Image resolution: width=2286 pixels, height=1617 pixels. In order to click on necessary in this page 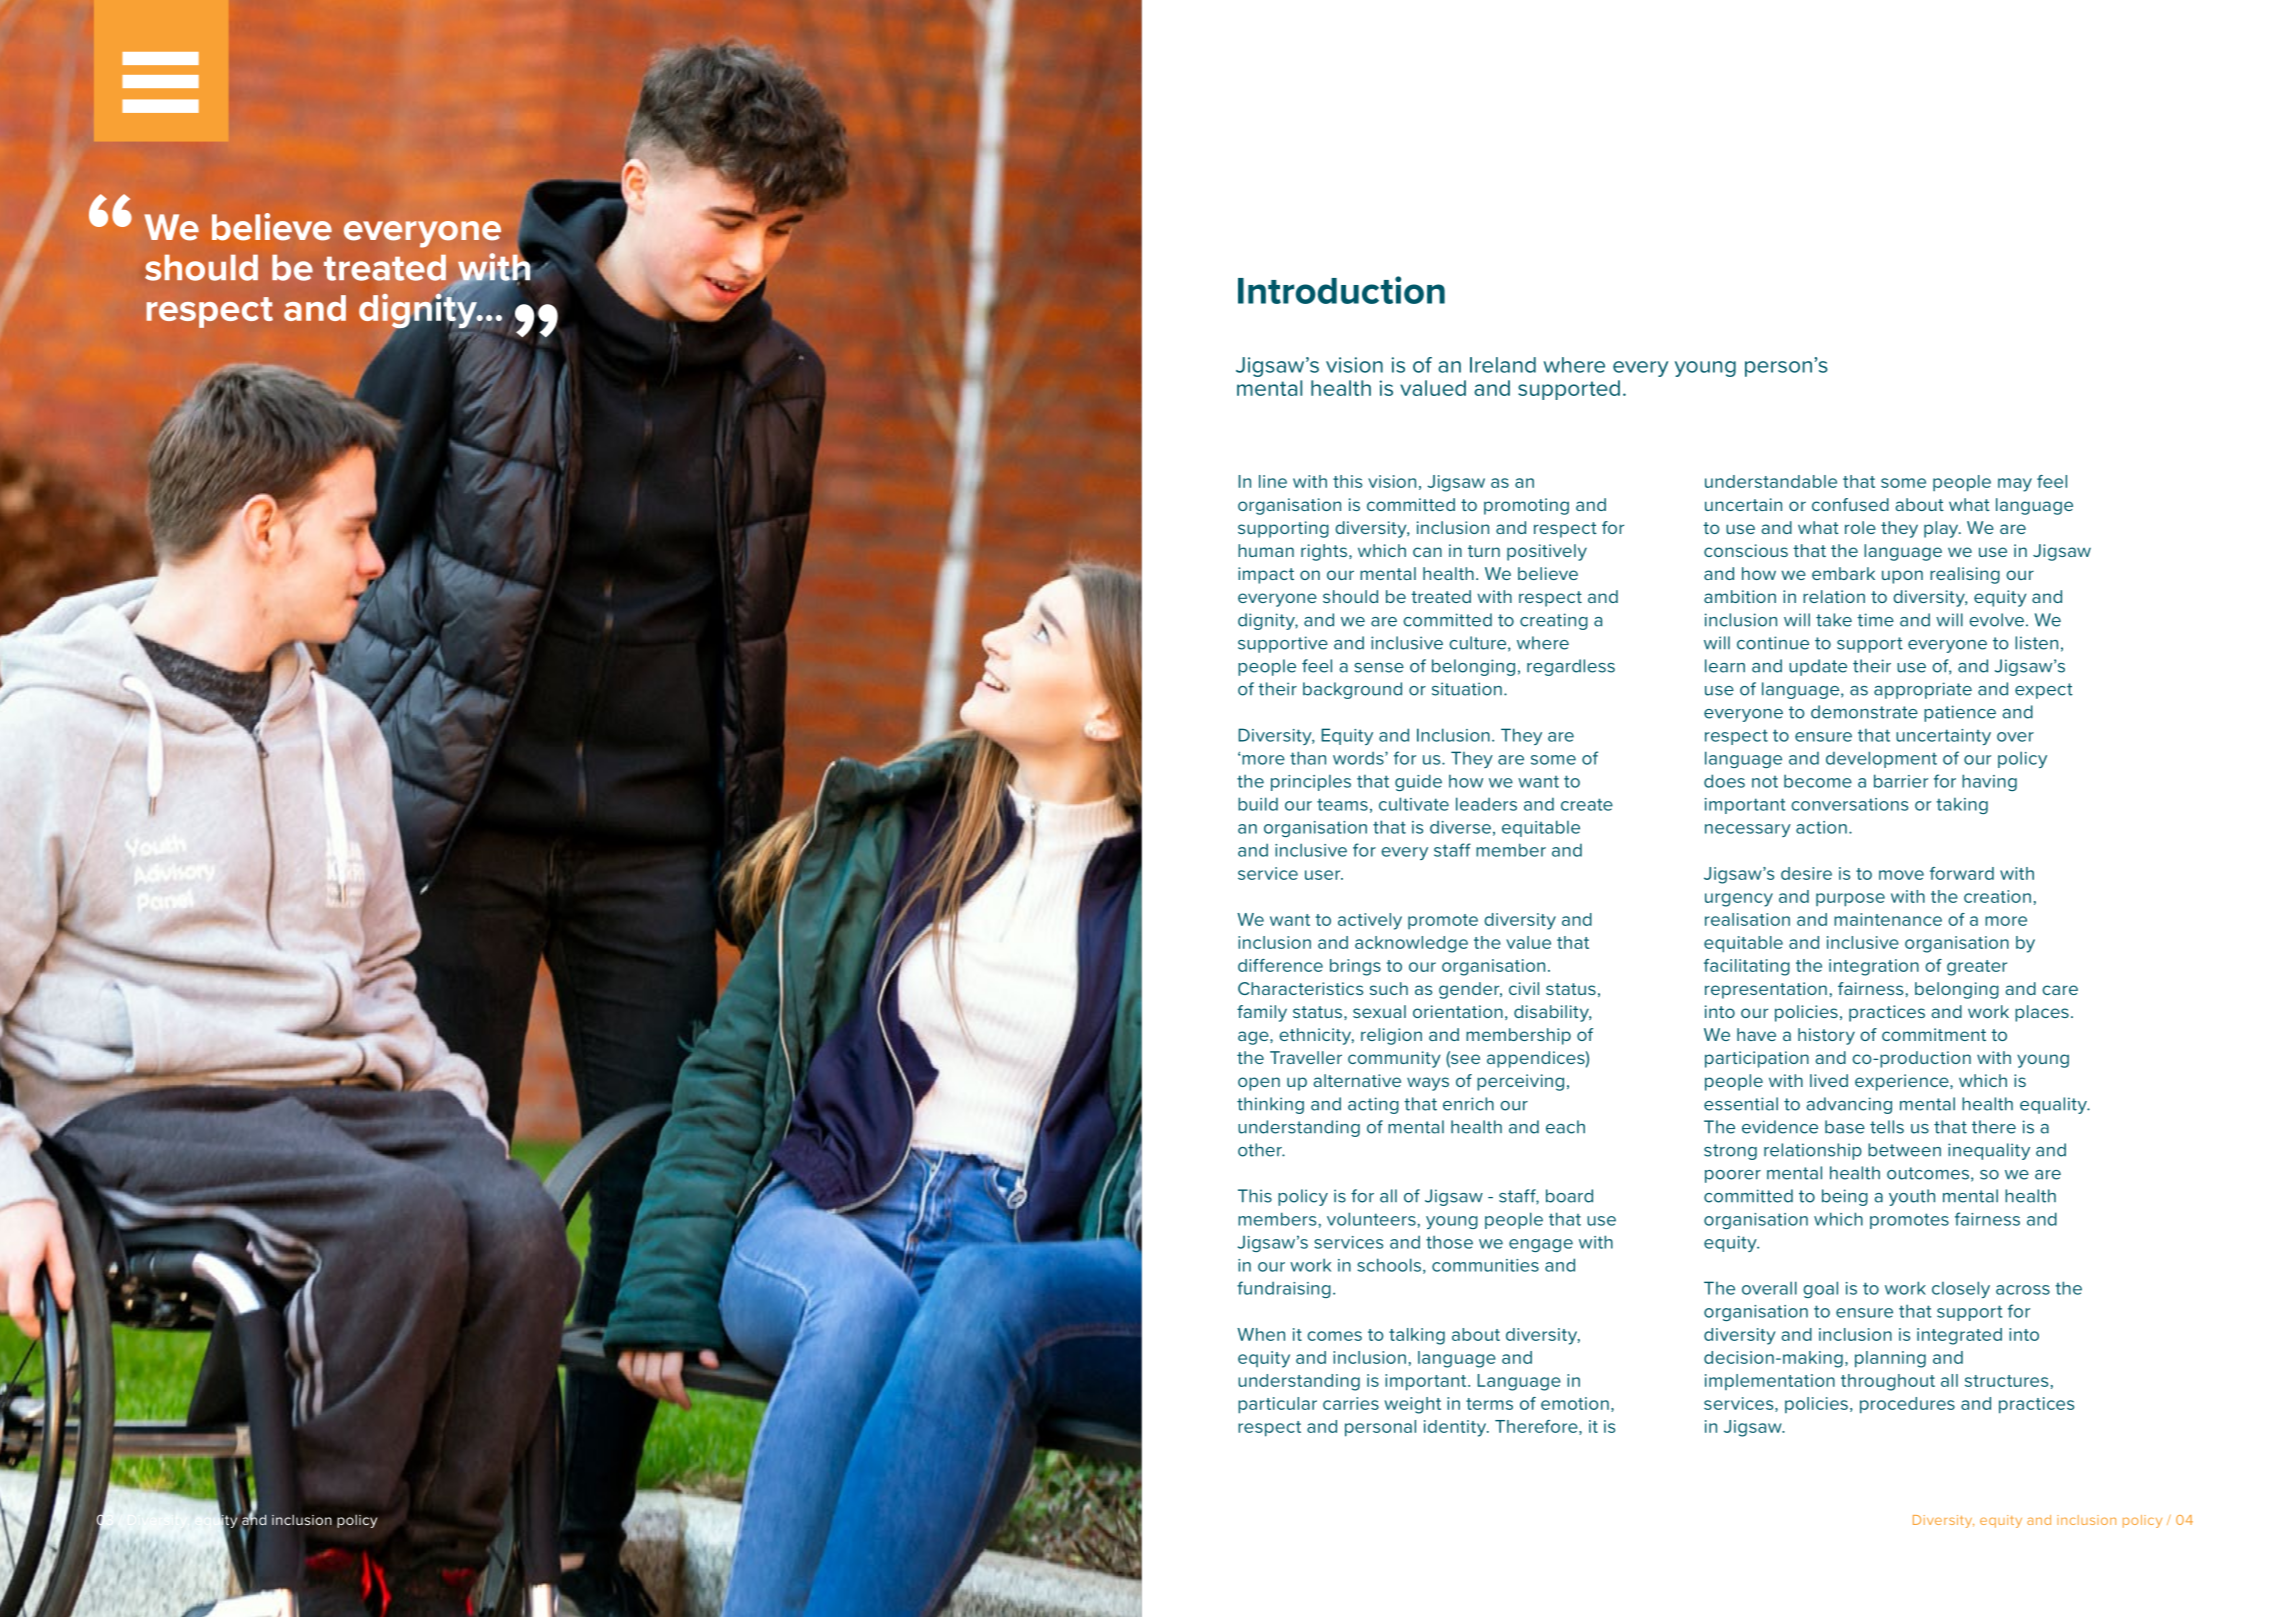, I will do `click(1748, 830)`.
